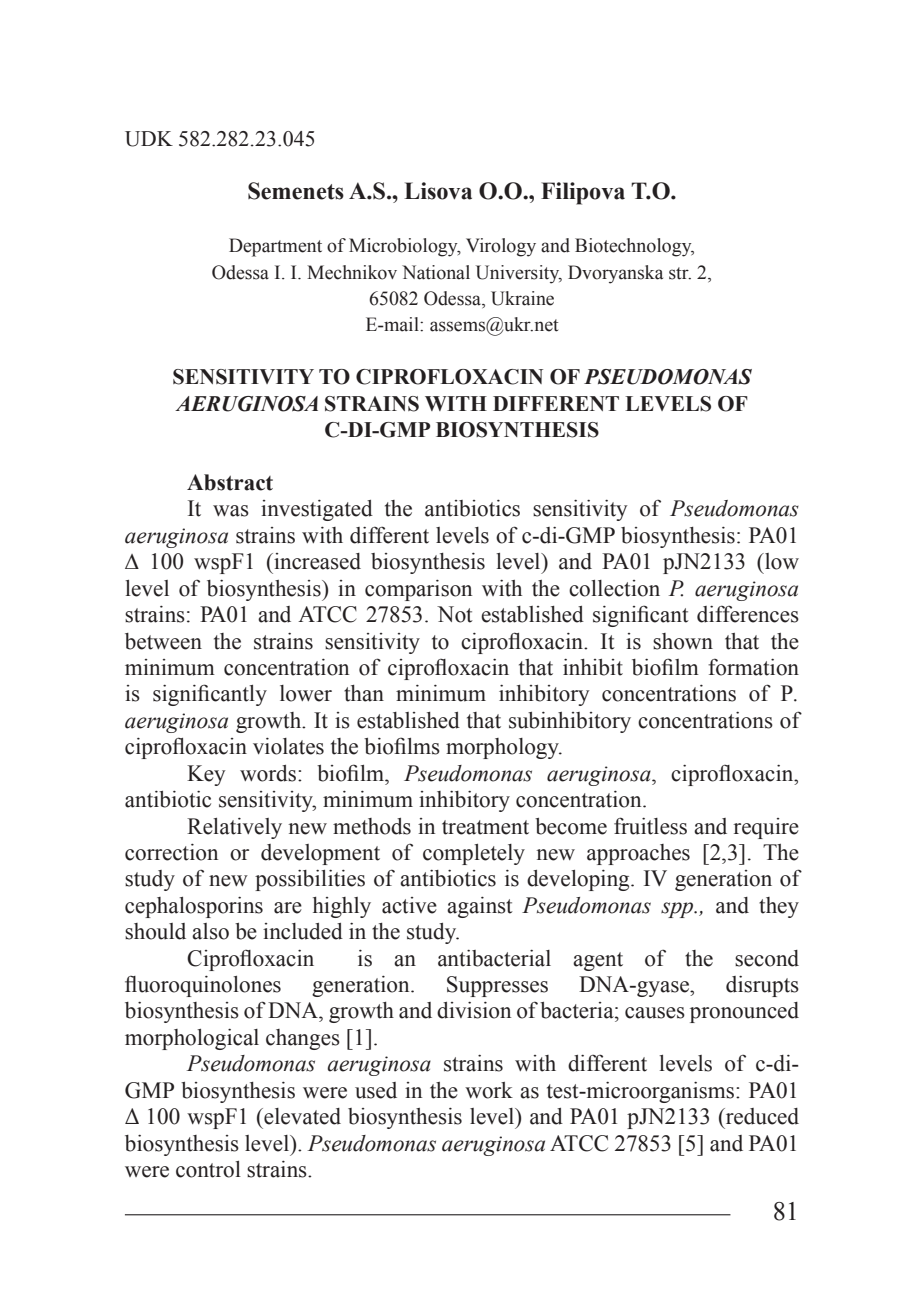 The image size is (924, 1311). Describe the element at coordinates (149, 139) in the screenshot. I see `UDK` at that location.
